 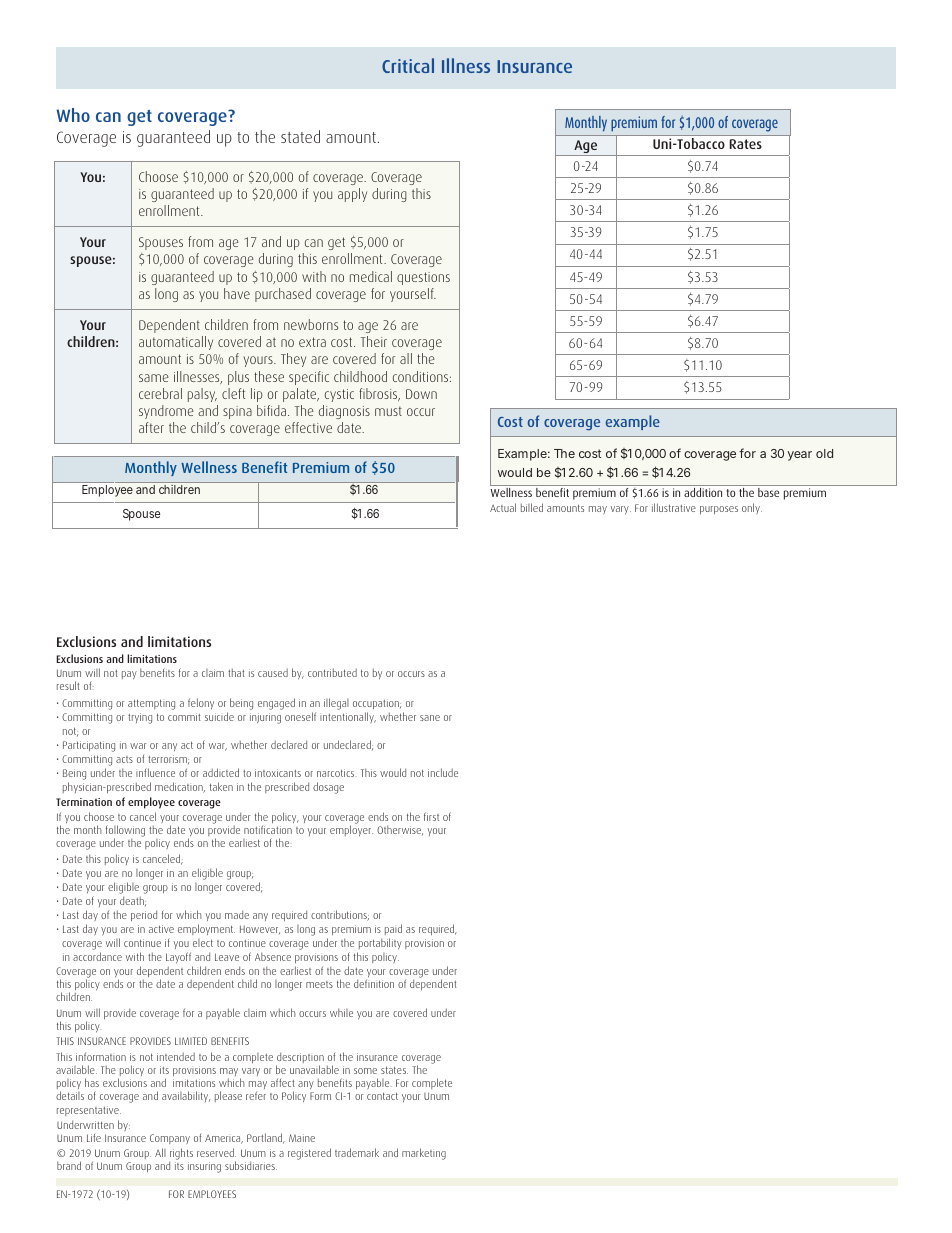 I want to click on Who, so click(x=73, y=115).
